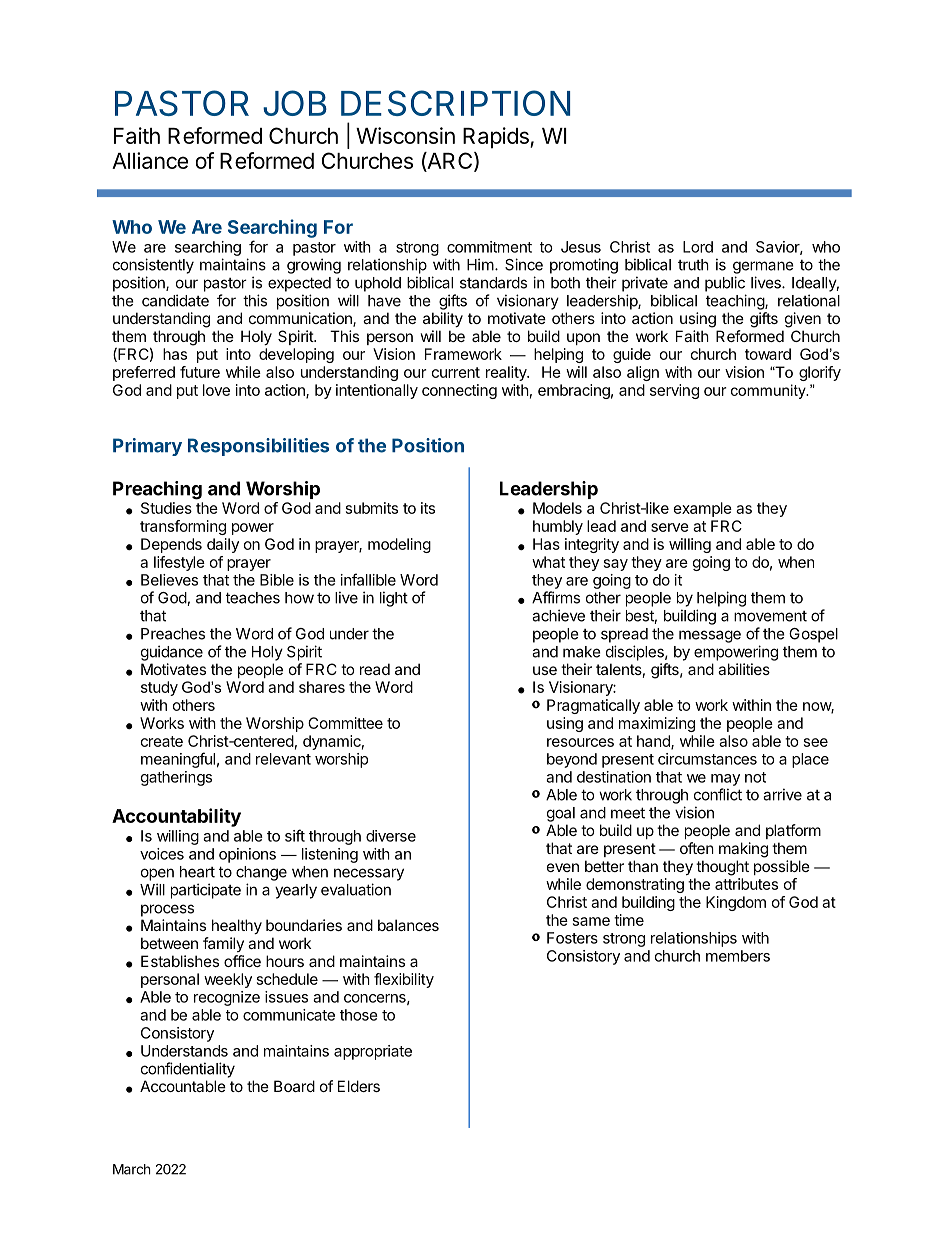 The image size is (952, 1233). What do you see at coordinates (359, 1086) in the document?
I see `Elders` at bounding box center [359, 1086].
